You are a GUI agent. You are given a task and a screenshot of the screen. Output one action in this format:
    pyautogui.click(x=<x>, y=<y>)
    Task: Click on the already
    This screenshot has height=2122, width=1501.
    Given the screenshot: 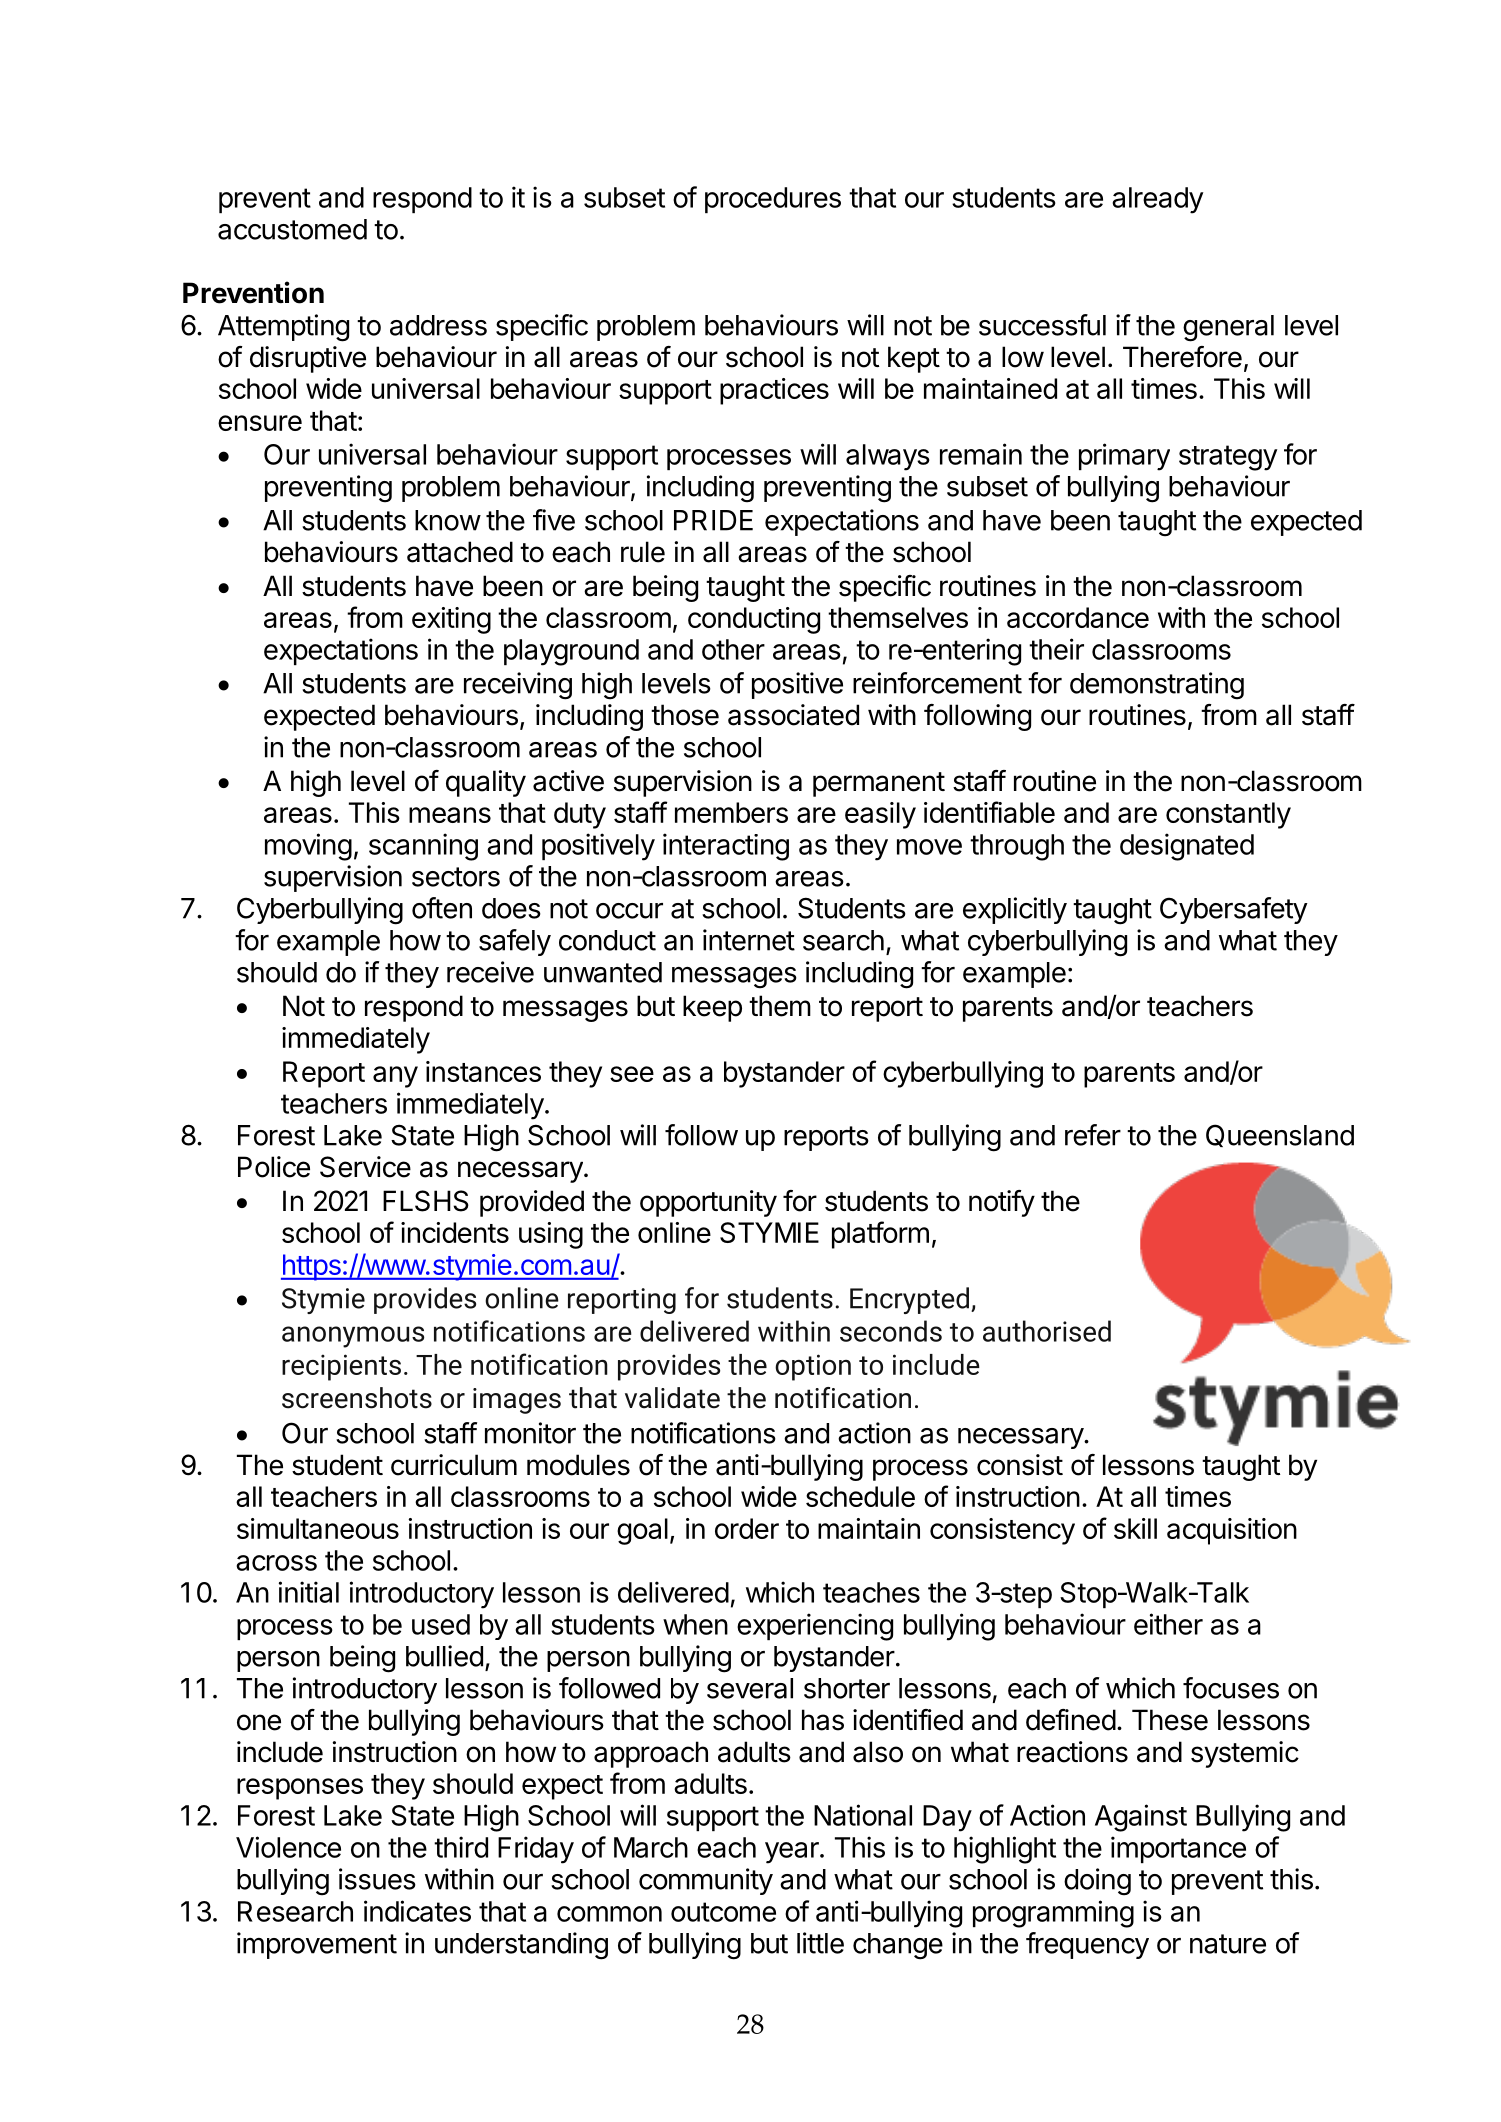 What is the action you would take?
    pyautogui.click(x=1157, y=200)
